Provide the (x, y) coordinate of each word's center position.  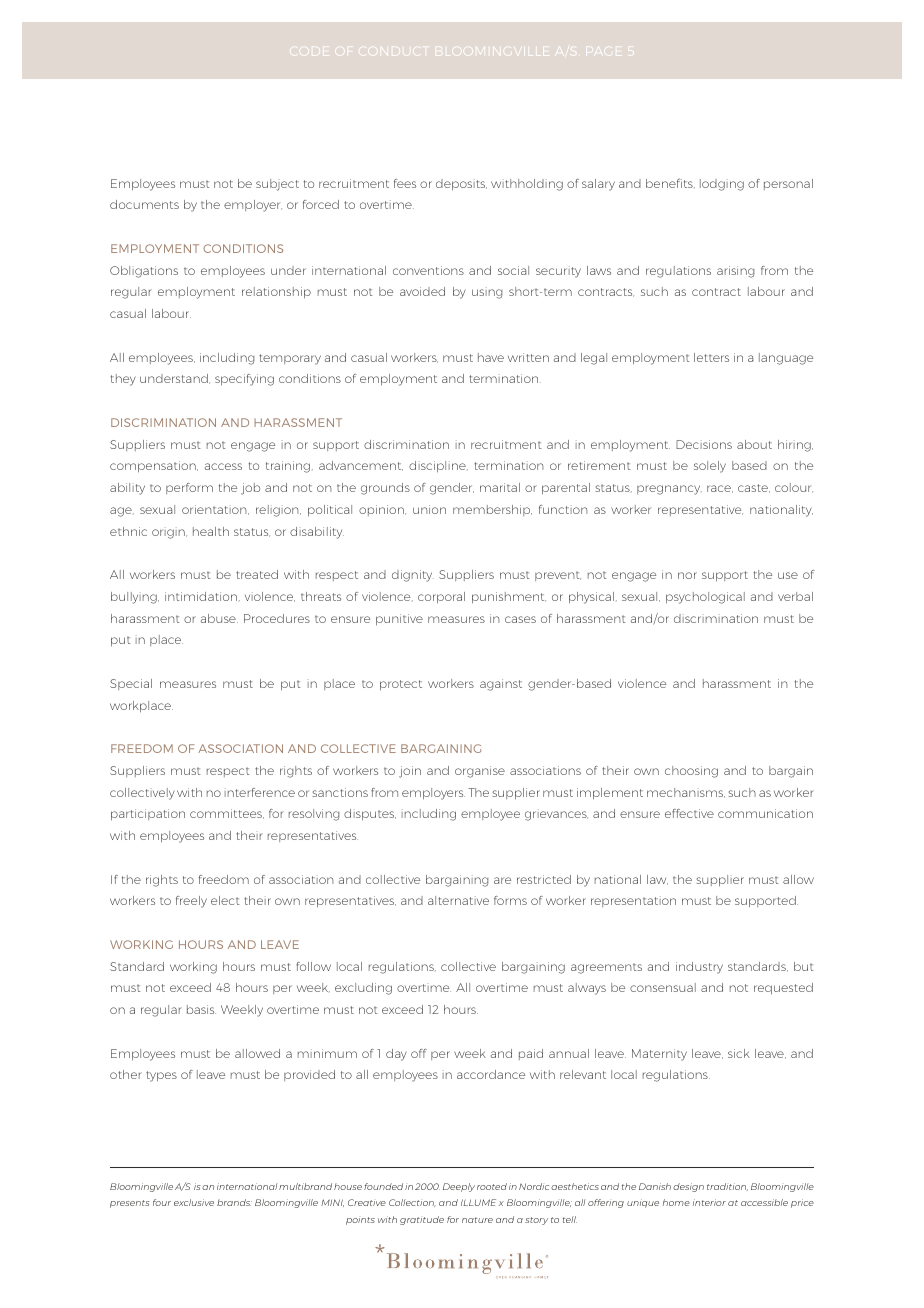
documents (144, 204)
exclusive (194, 1202)
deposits (461, 184)
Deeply (459, 1187)
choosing (691, 772)
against (501, 685)
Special (131, 684)
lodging (722, 185)
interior (709, 1202)
